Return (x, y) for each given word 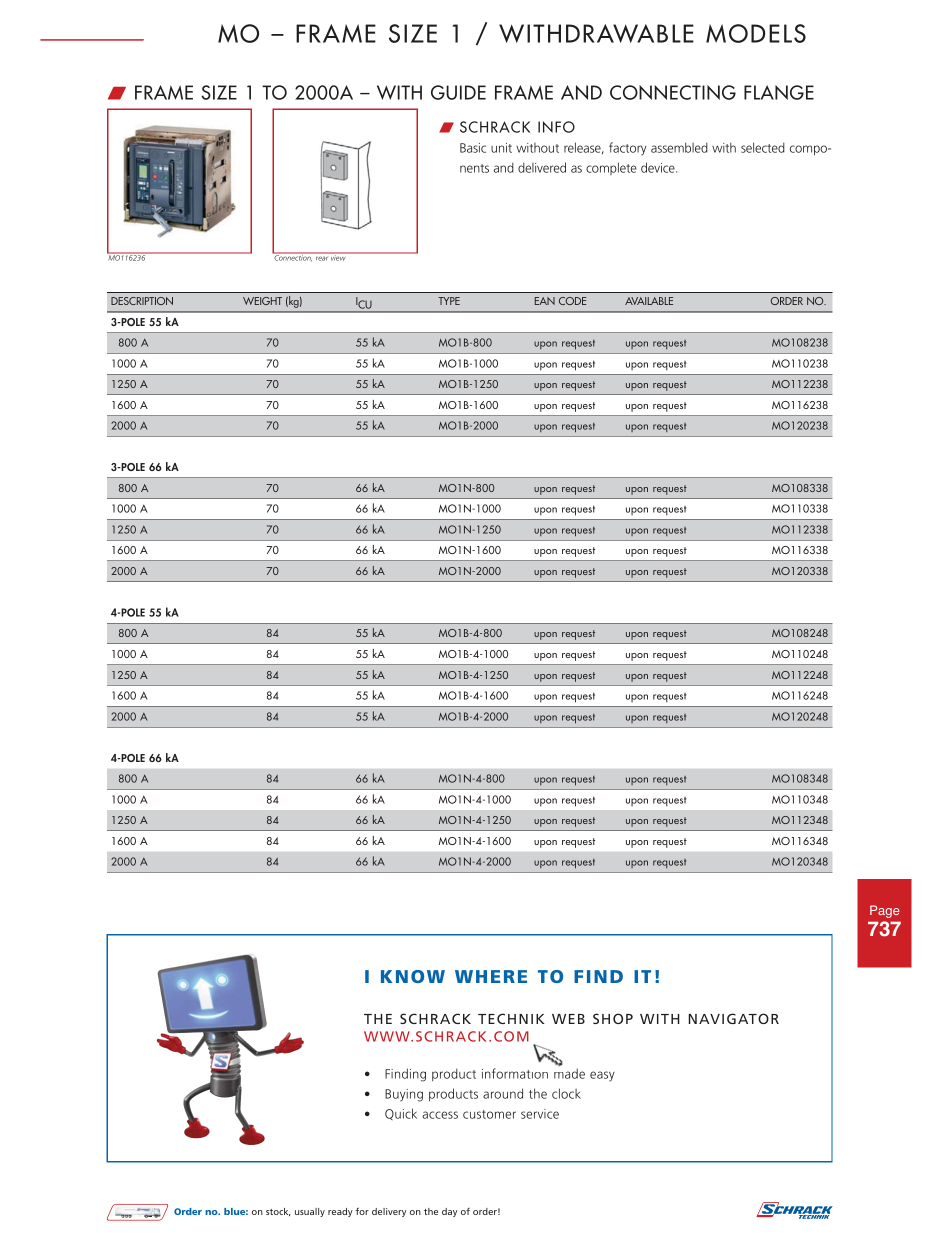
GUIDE (458, 92)
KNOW (413, 976)
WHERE (491, 976)
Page (885, 911)
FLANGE (779, 92)
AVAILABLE (649, 301)
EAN (545, 301)
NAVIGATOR (733, 1018)
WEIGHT (262, 301)
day (449, 1212)
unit (501, 148)
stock (278, 1212)
